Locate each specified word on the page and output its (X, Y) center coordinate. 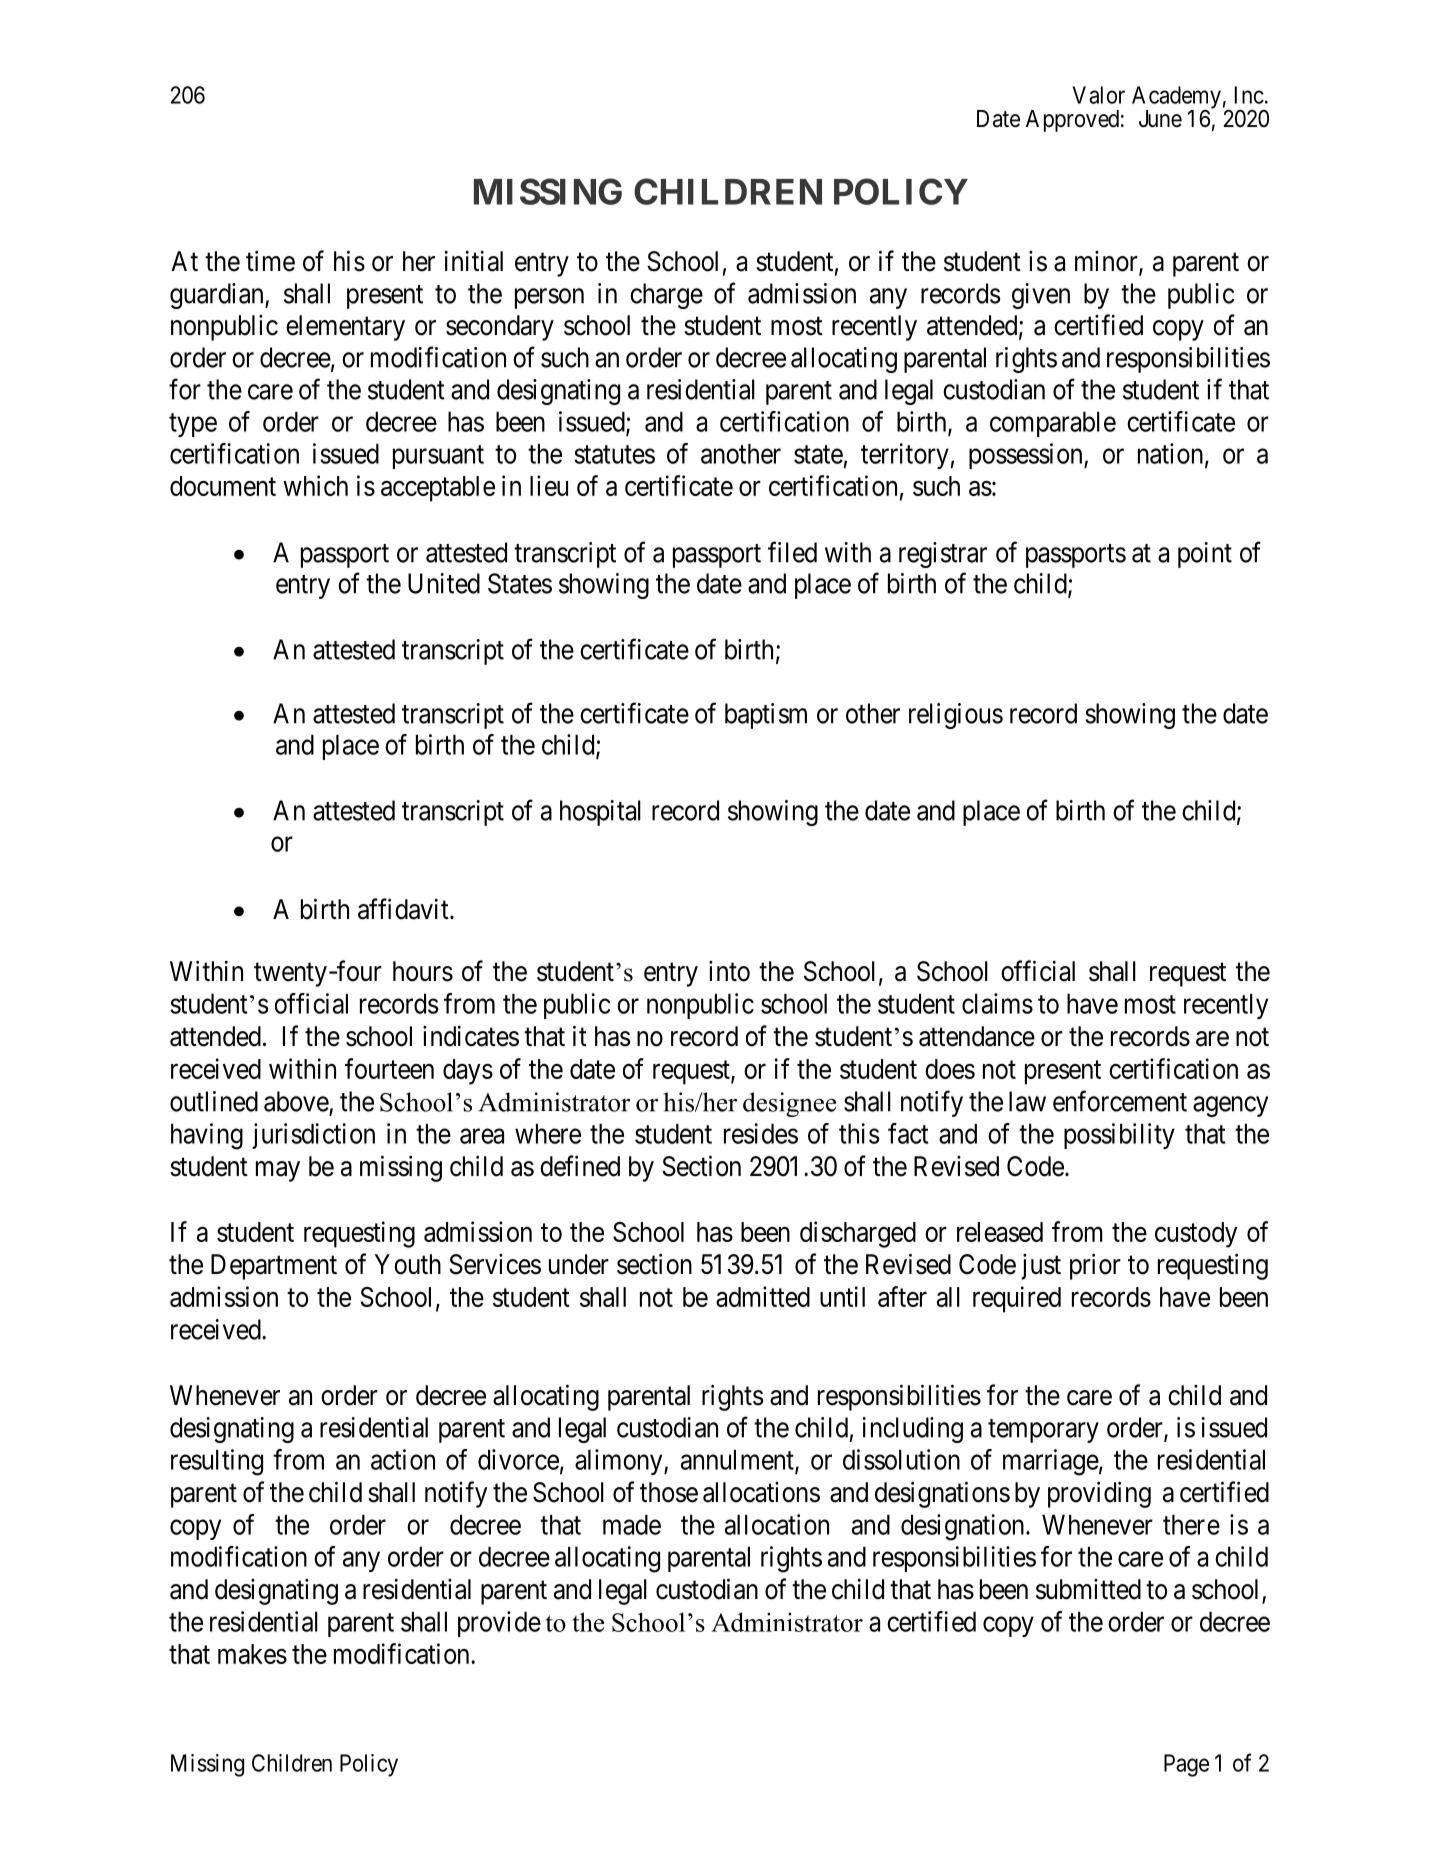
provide (499, 1624)
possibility (1119, 1136)
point (1205, 555)
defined (580, 1166)
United (444, 583)
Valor (1098, 95)
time (270, 261)
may (278, 1171)
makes (252, 1654)
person (549, 298)
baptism (766, 716)
